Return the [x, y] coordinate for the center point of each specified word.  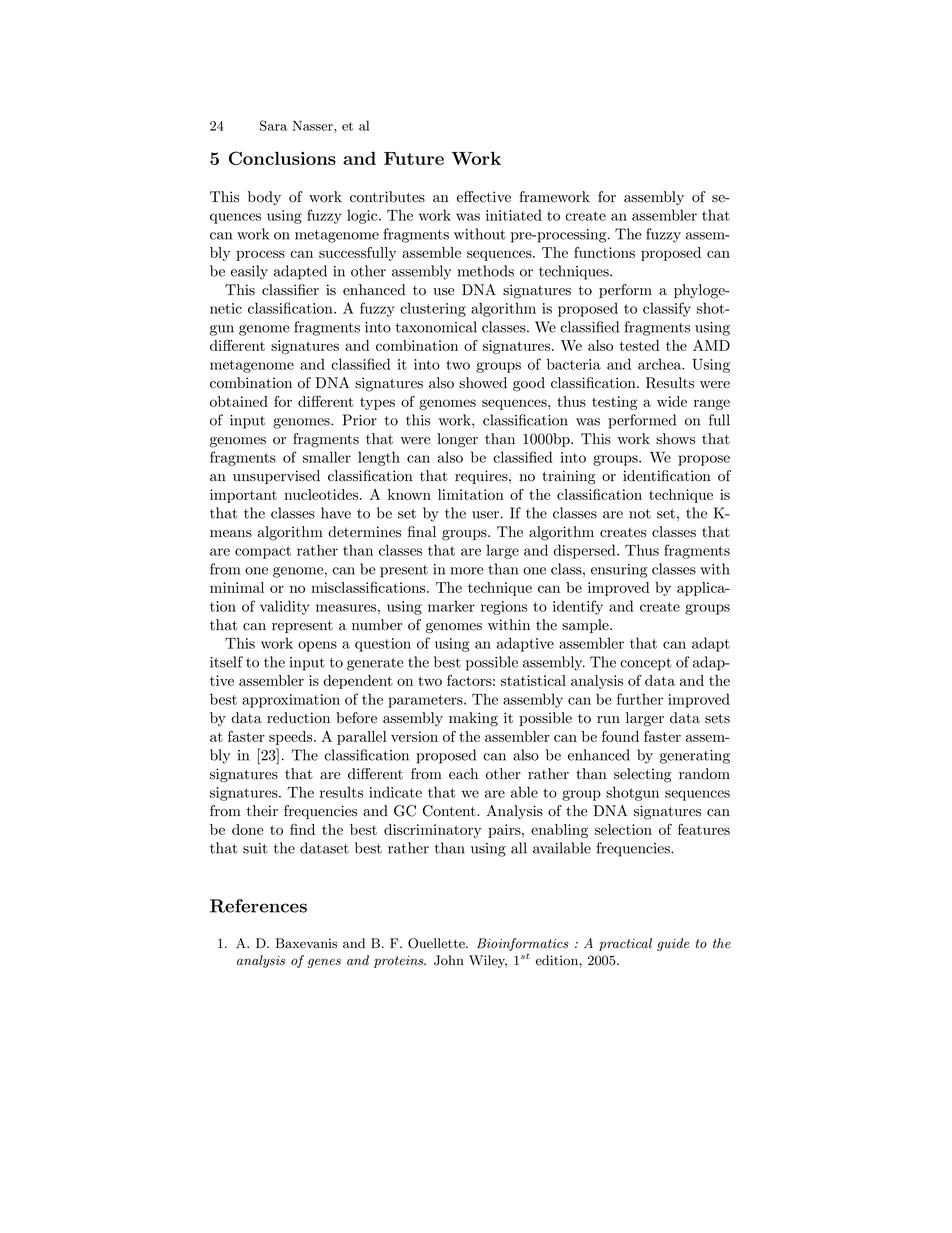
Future [414, 158]
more [466, 571]
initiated [514, 215]
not [640, 514]
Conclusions [282, 158]
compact [263, 552]
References [258, 906]
